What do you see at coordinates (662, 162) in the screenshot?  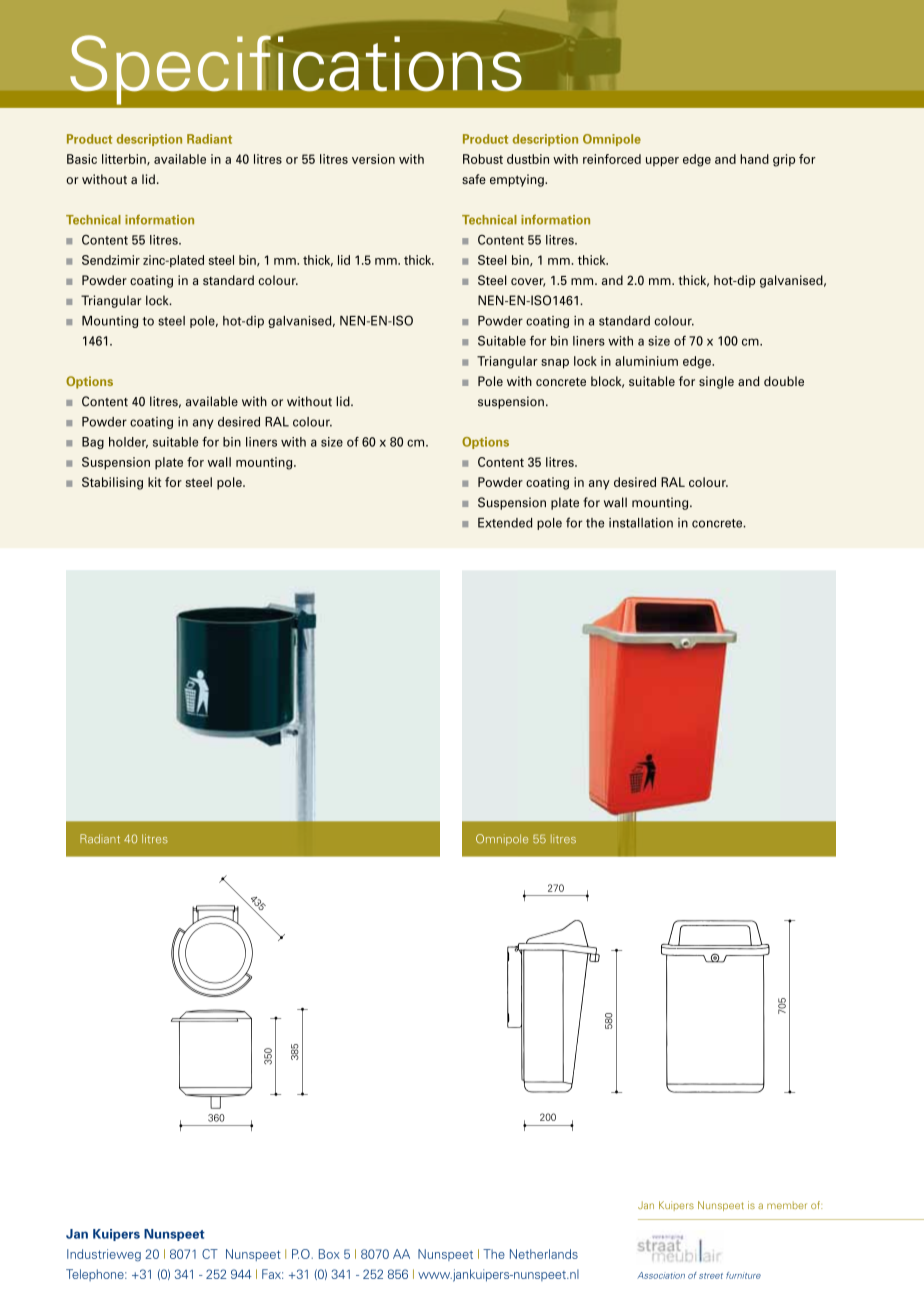 I see `upper` at bounding box center [662, 162].
